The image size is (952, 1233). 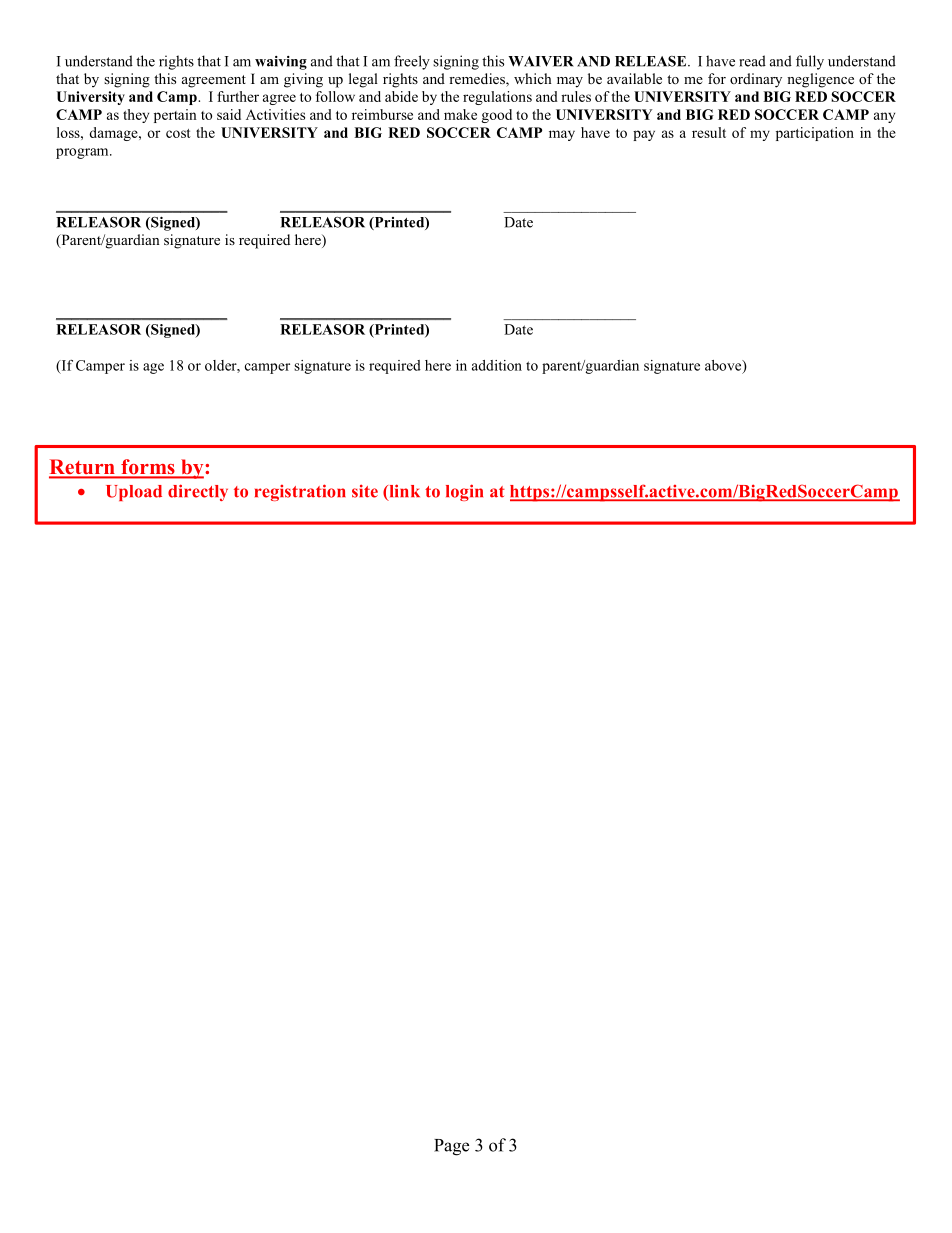 I want to click on Page, so click(x=451, y=1147).
